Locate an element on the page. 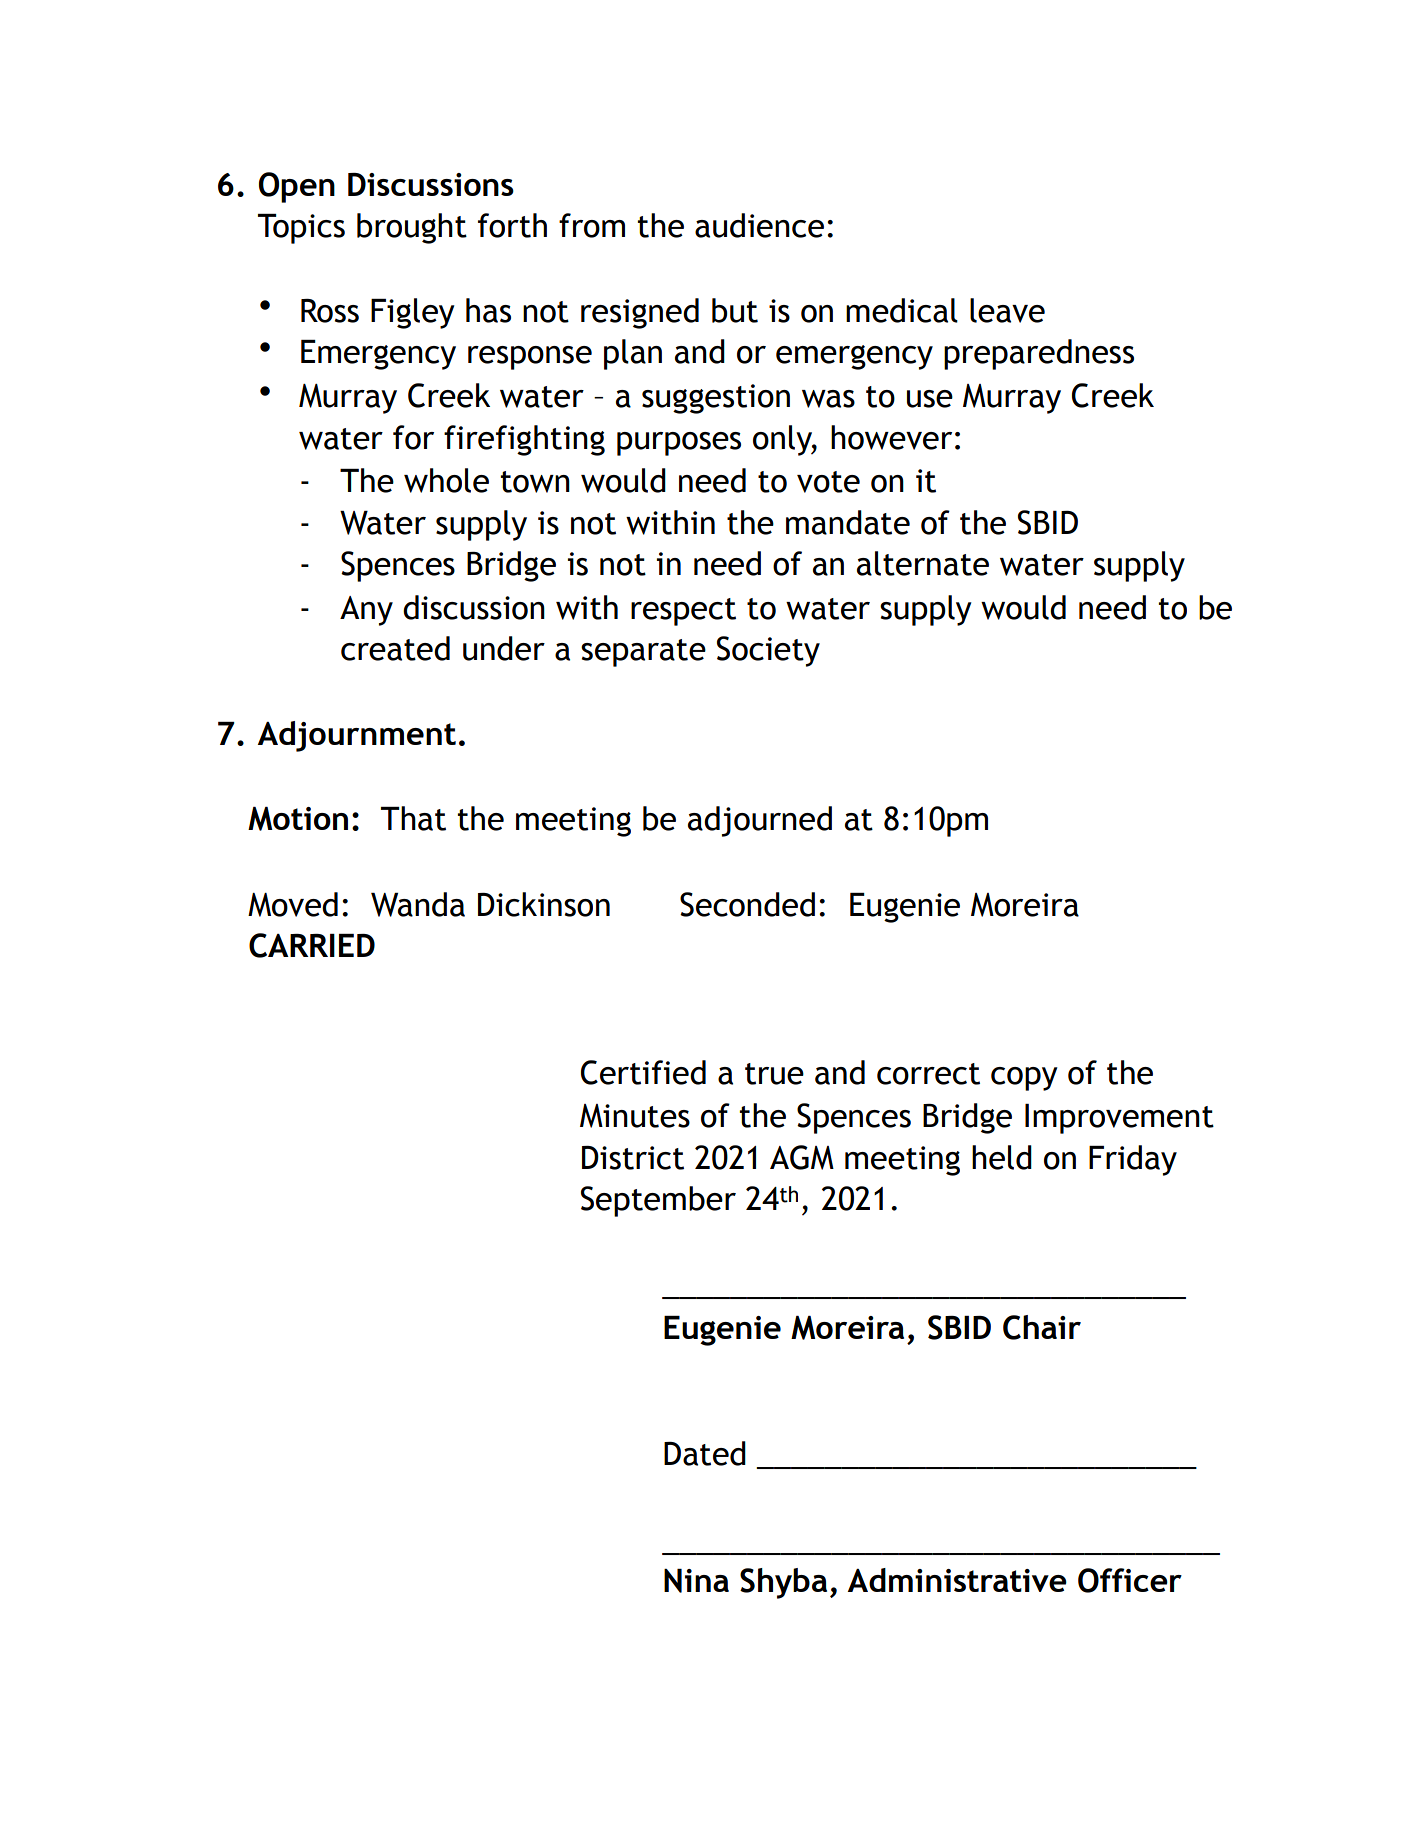 The image size is (1408, 1822). audience is located at coordinates (759, 225).
